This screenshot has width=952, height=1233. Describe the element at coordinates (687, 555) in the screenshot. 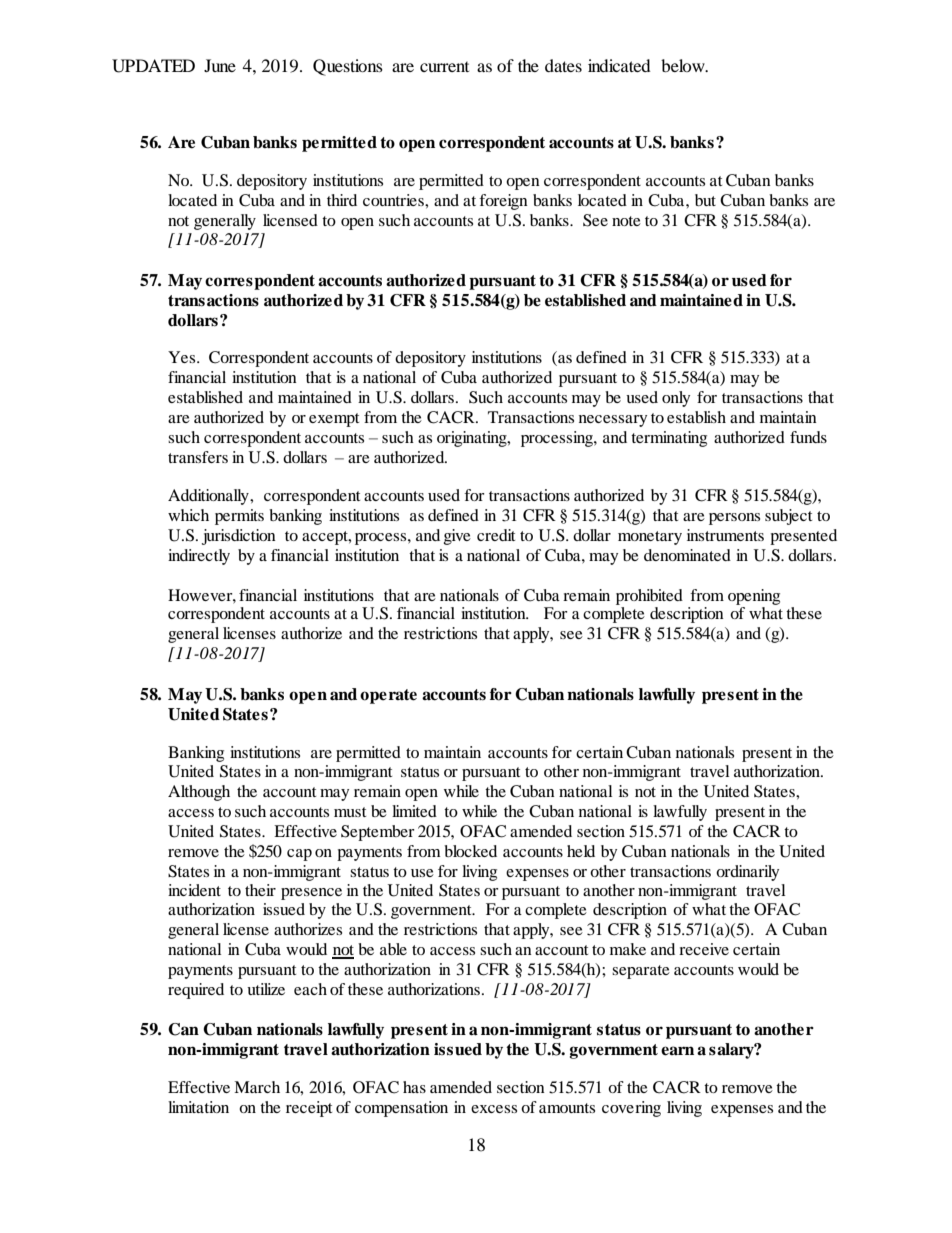

I see `denominated` at that location.
